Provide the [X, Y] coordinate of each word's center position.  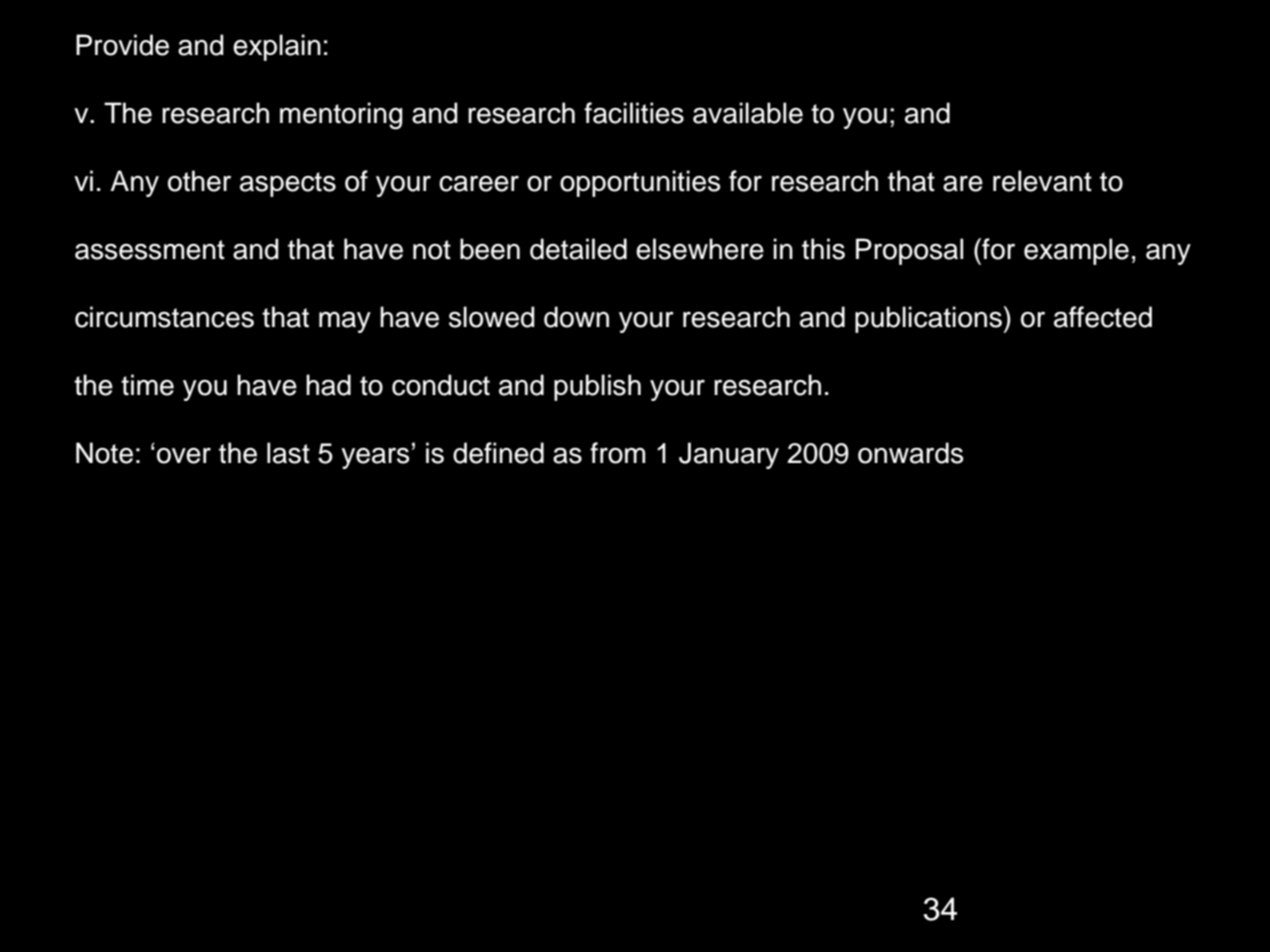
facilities [634, 113]
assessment [150, 250]
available [748, 113]
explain [277, 47]
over [184, 456]
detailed [578, 249]
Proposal [909, 251]
